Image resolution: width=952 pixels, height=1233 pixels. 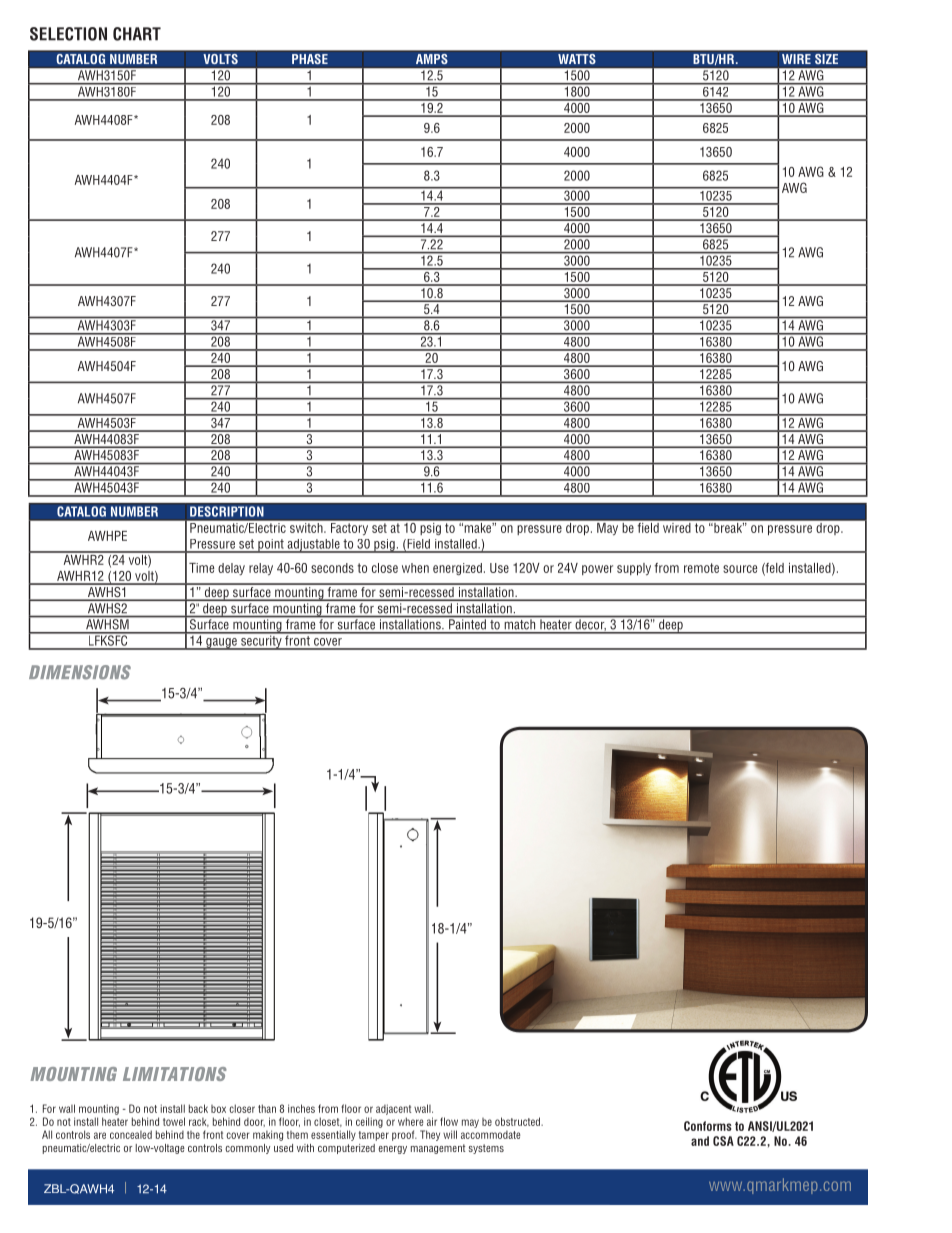 What do you see at coordinates (201, 568) in the document?
I see `Time` at bounding box center [201, 568].
